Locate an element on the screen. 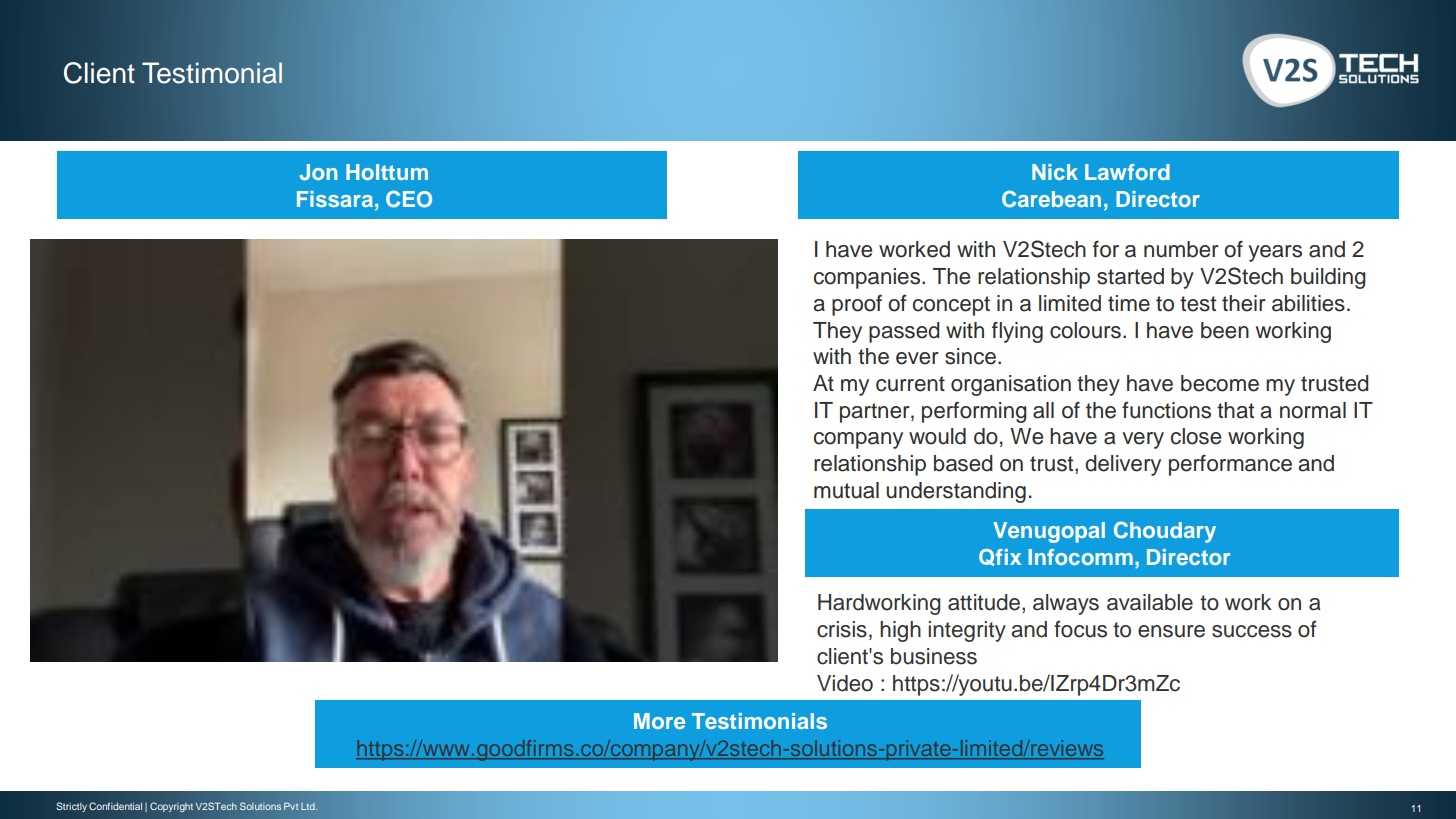  become is located at coordinates (1220, 383).
